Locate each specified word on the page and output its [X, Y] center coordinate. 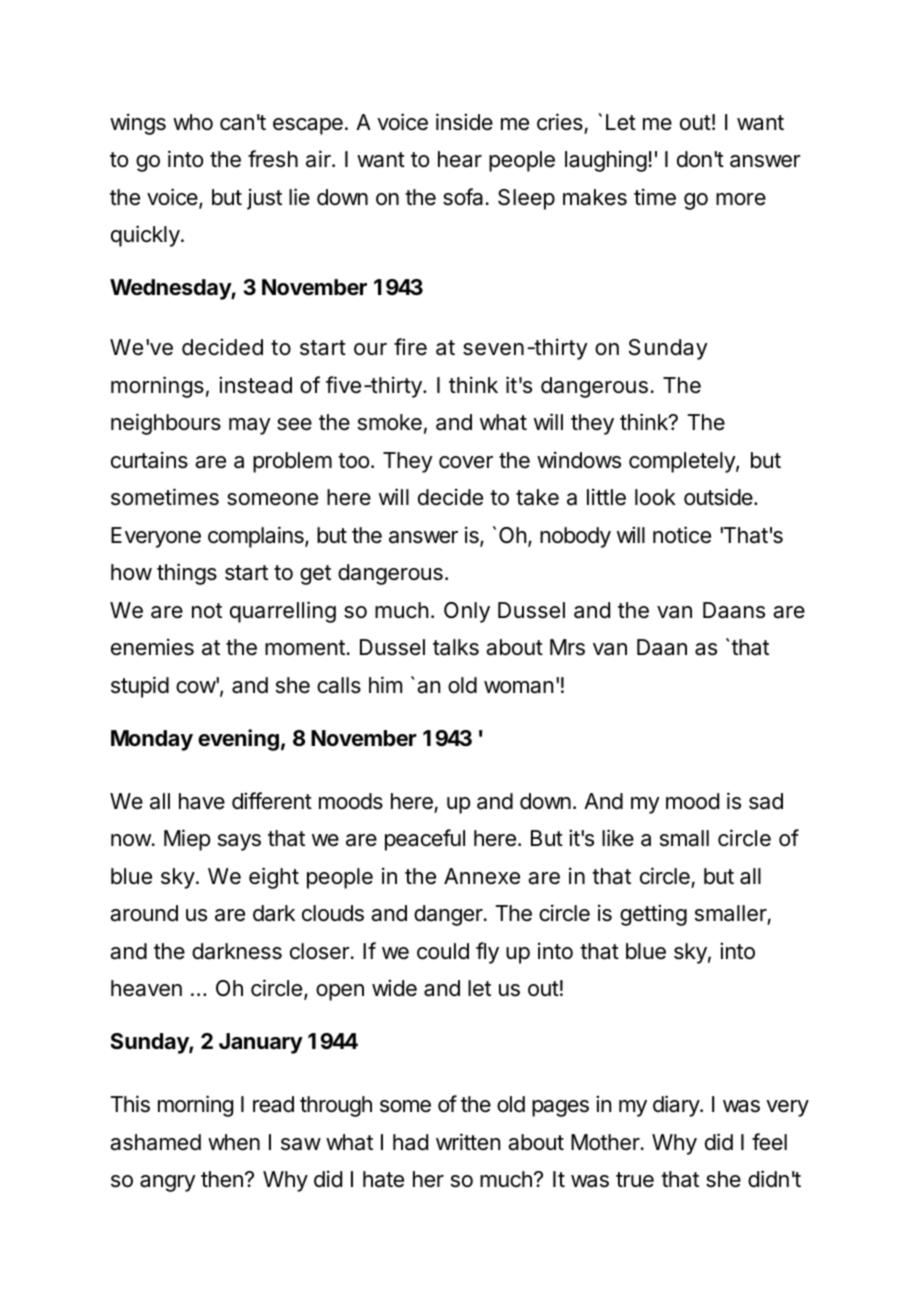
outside [719, 497]
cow [196, 687]
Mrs [567, 647]
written [468, 1142]
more [741, 199]
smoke [390, 422]
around [144, 913]
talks [456, 647]
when [234, 1142]
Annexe [482, 876]
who [193, 122]
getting [653, 915]
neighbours [166, 424]
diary [677, 1106]
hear [460, 159]
